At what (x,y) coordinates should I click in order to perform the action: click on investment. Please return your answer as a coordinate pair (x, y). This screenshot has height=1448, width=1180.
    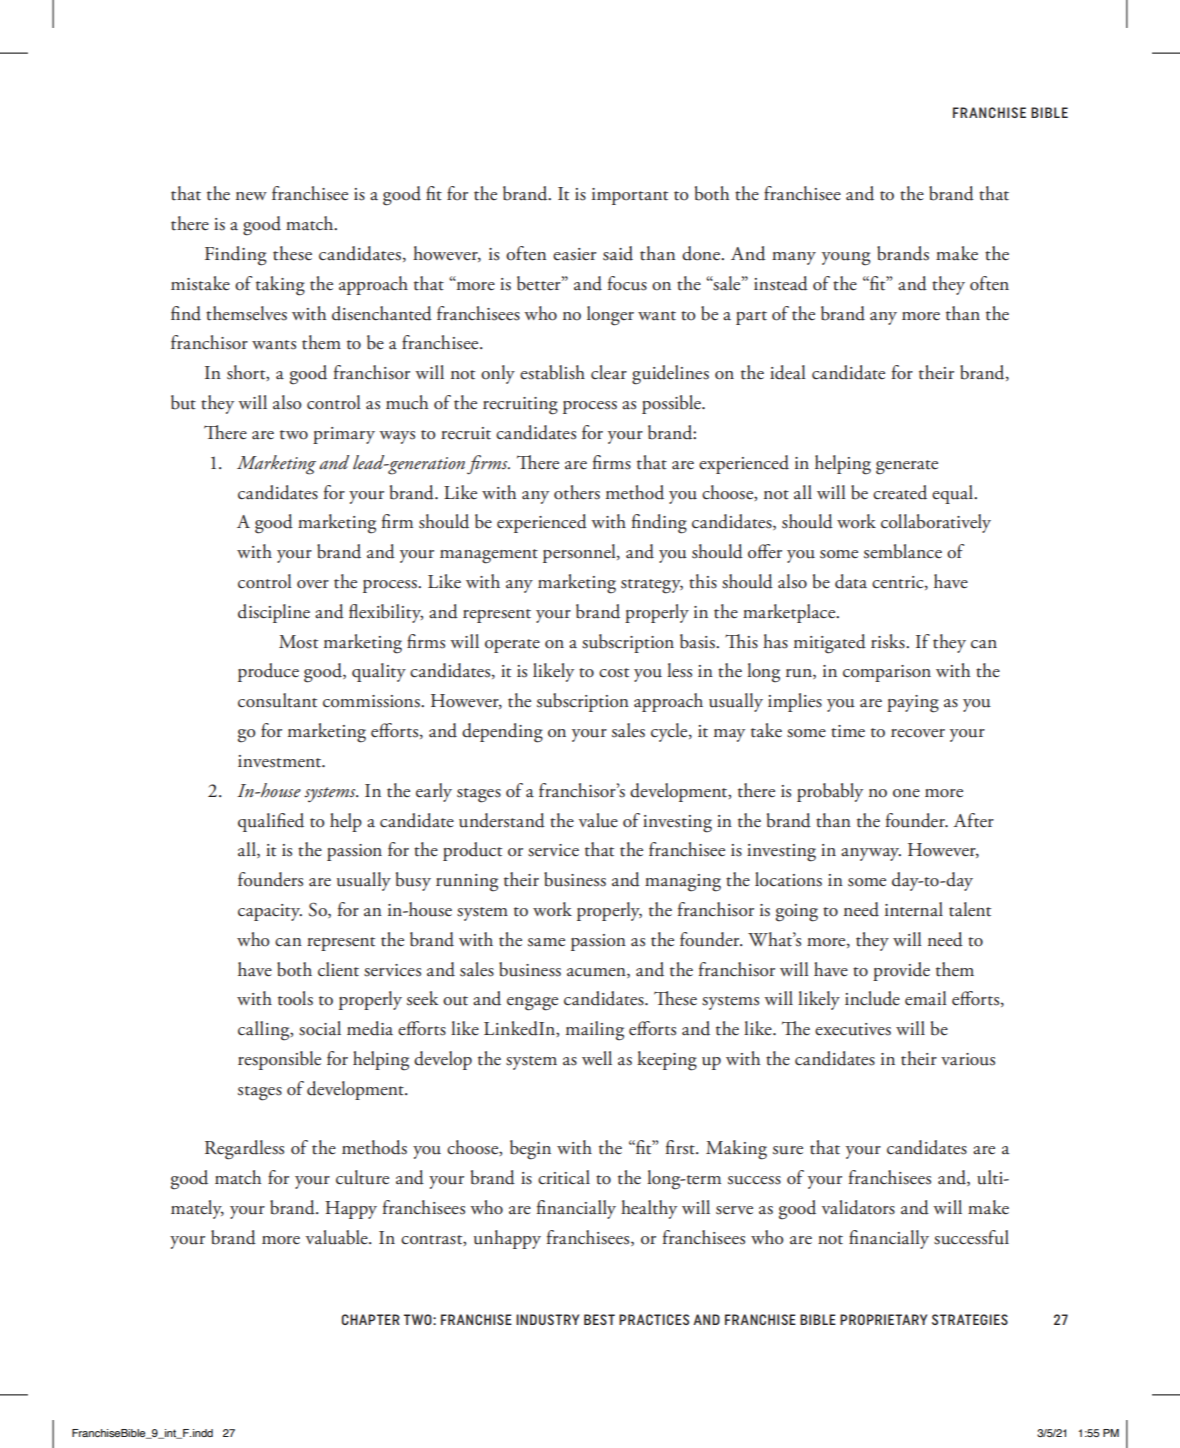
    Looking at the image, I should click on (281, 761).
